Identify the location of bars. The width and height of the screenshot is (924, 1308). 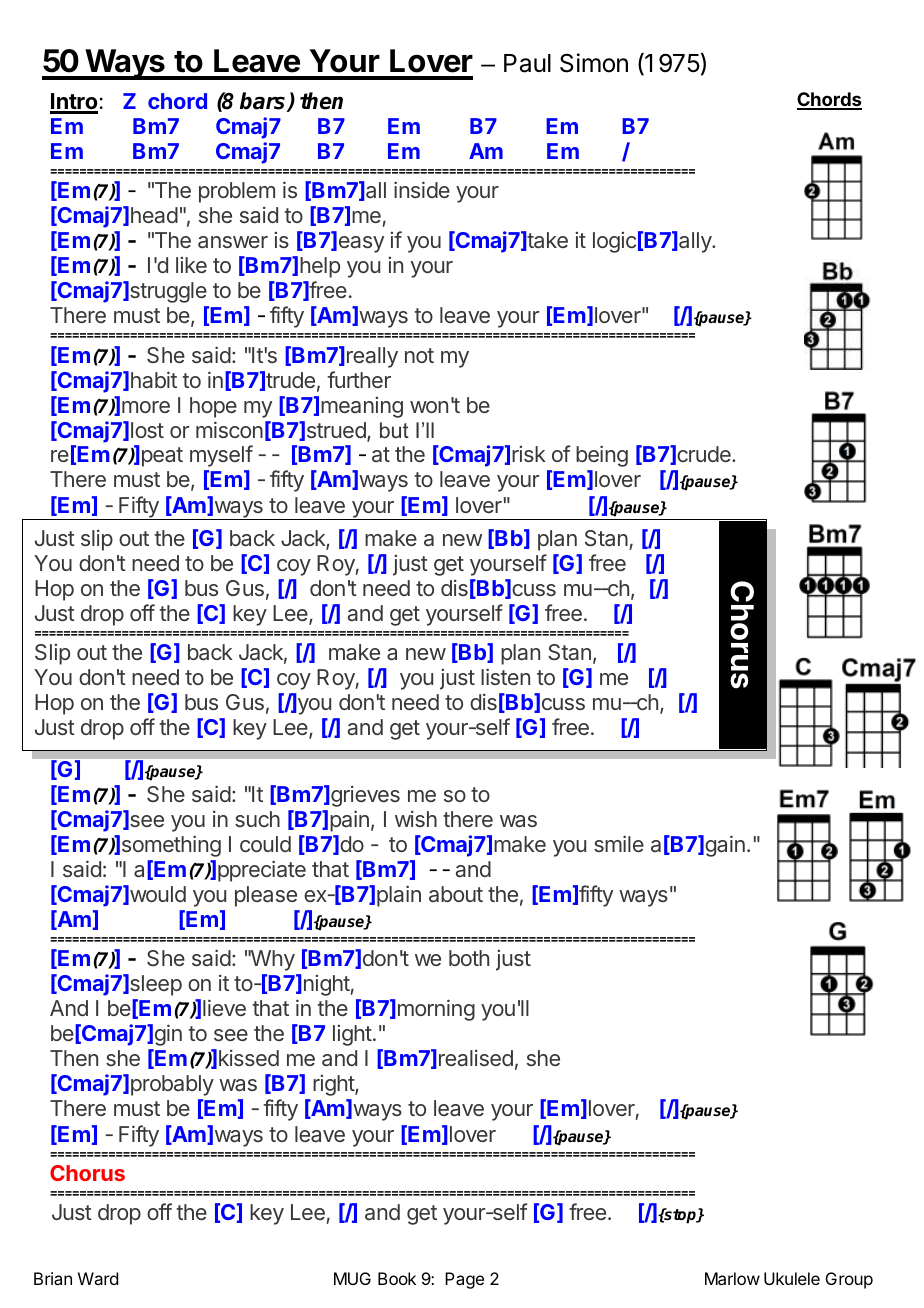
(264, 102).
